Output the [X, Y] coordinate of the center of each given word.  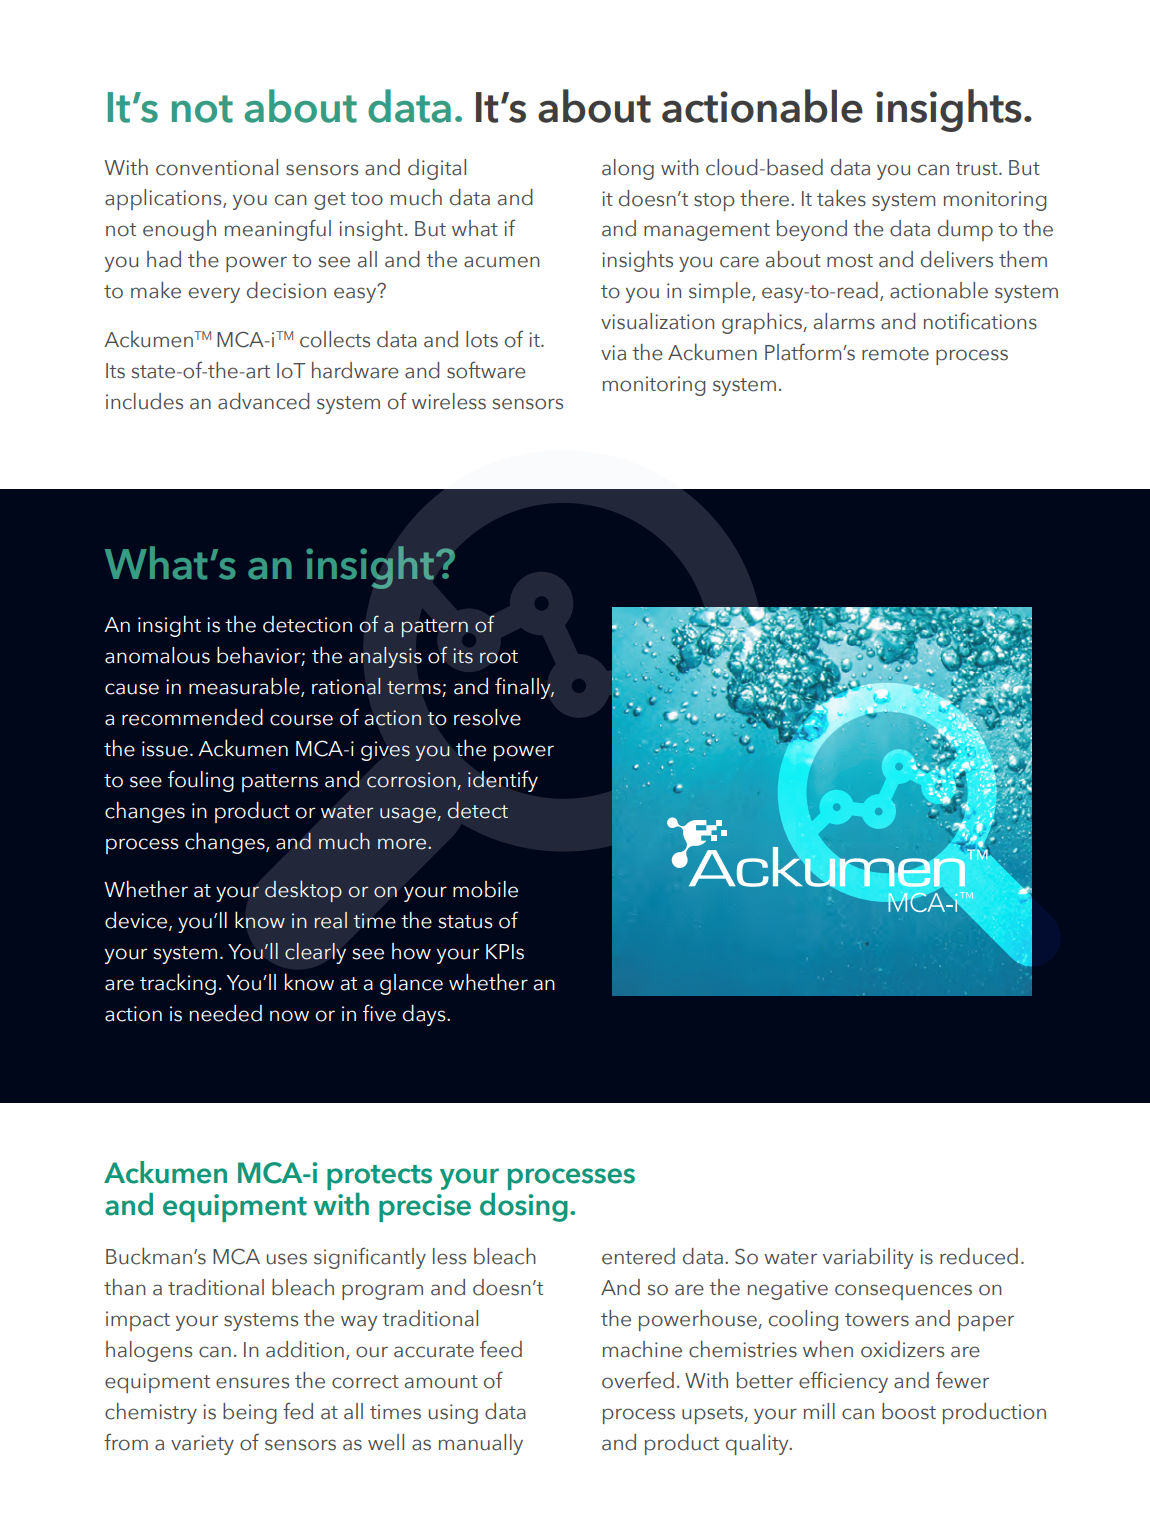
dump [965, 230]
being [250, 1413]
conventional [217, 167]
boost [909, 1411]
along [628, 169]
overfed [638, 1380]
